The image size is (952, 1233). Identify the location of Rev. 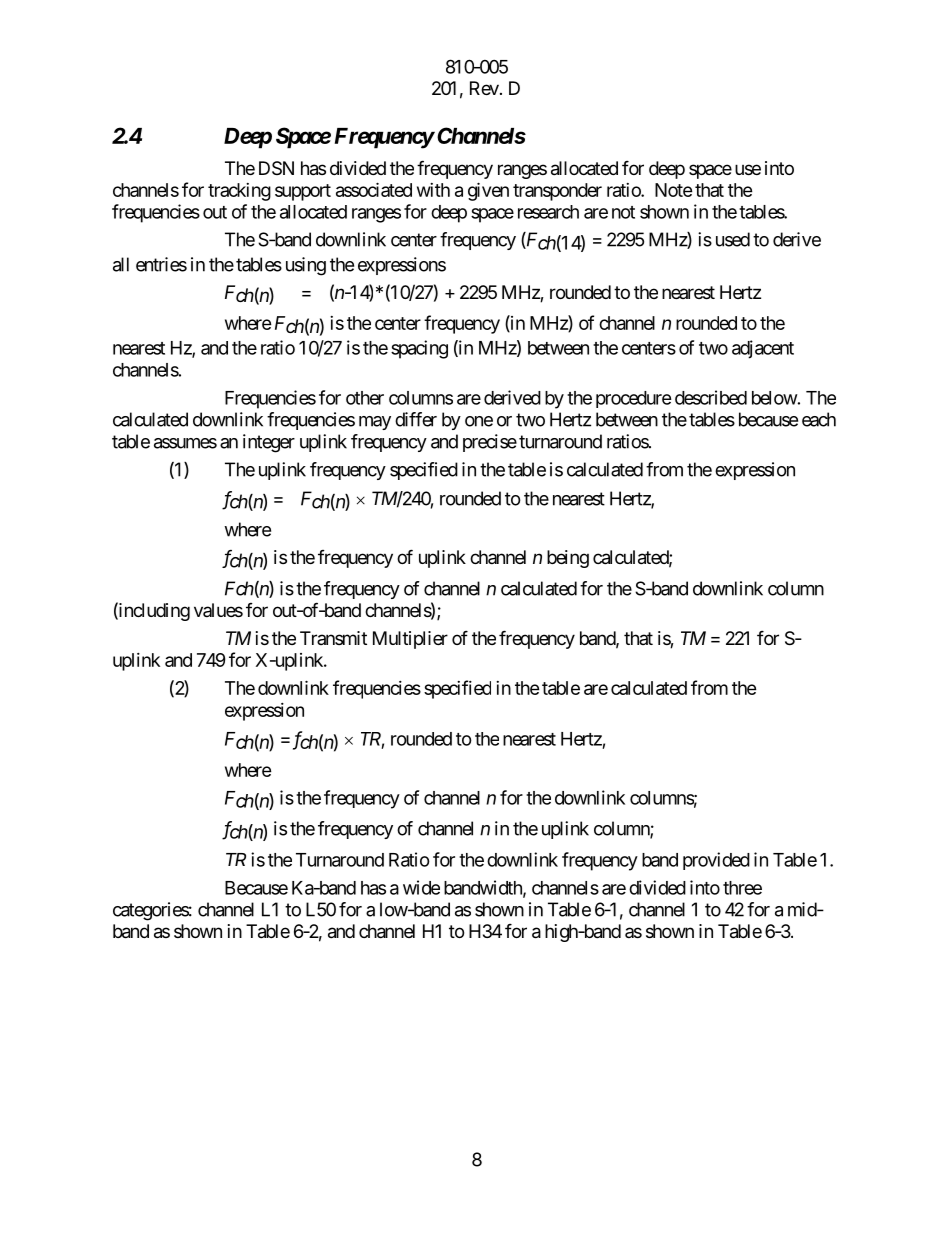
(484, 88).
